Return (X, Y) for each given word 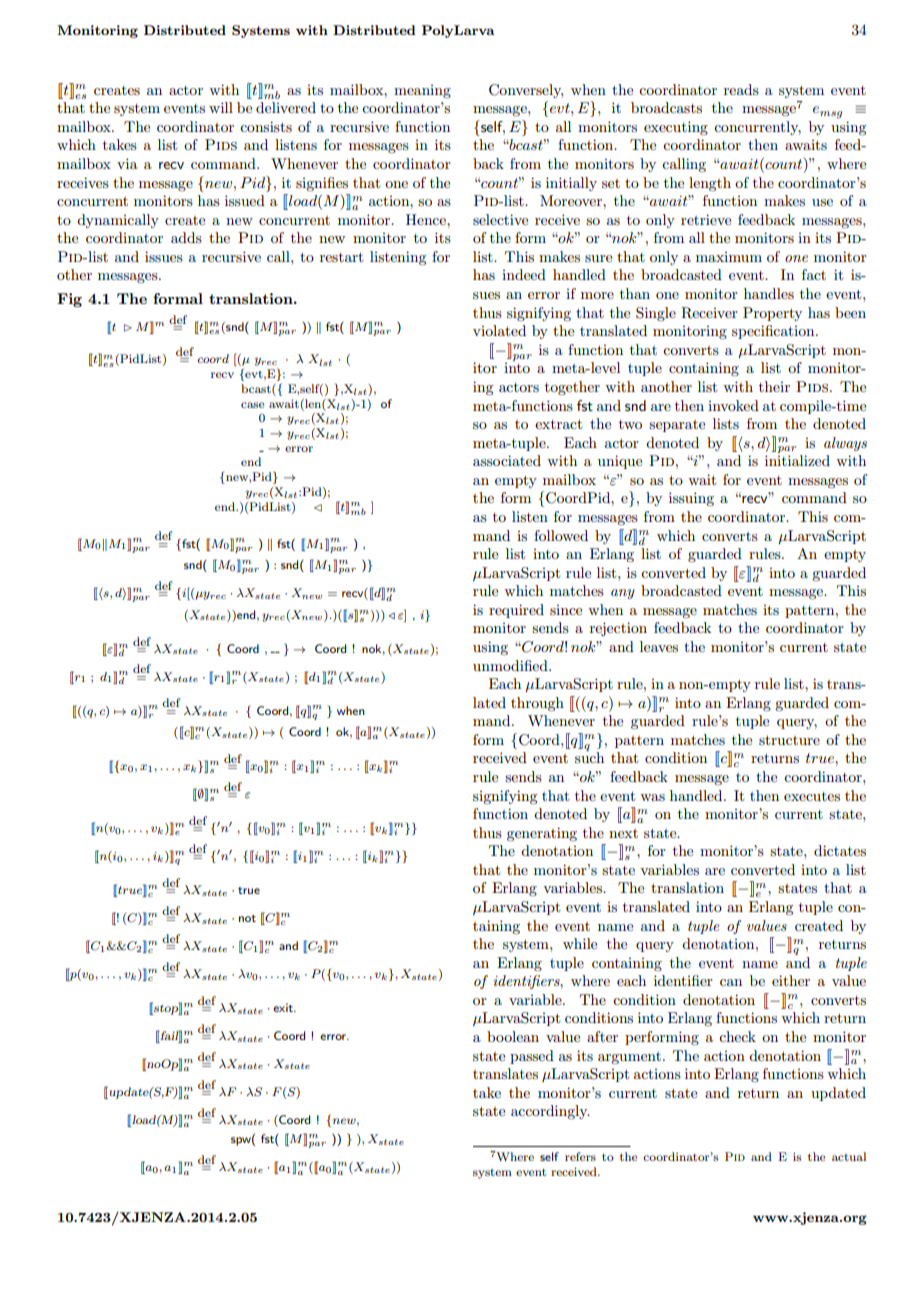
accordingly (550, 1112)
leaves (659, 646)
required (516, 611)
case (252, 405)
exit (284, 1007)
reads (741, 89)
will (221, 107)
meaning (422, 91)
